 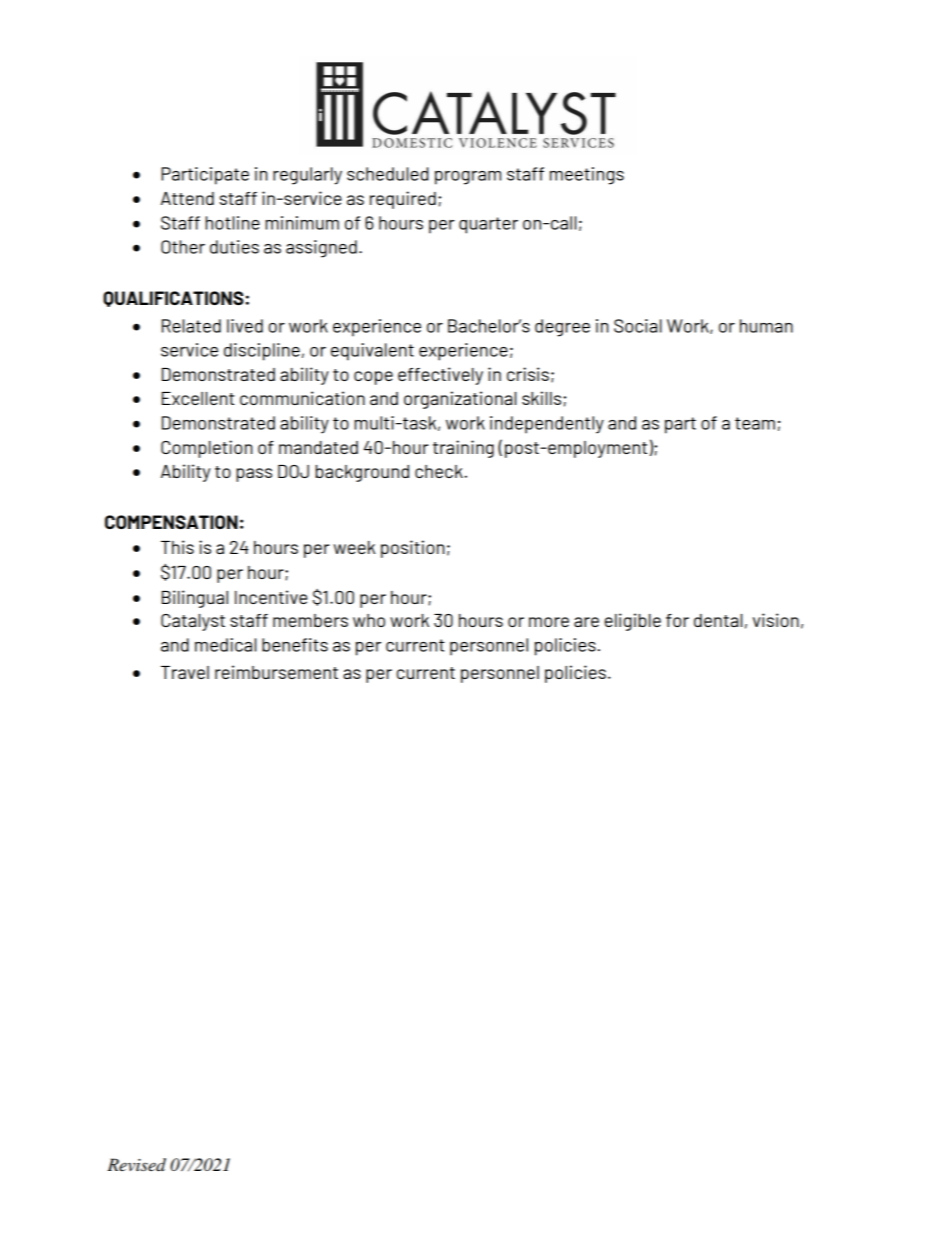 What do you see at coordinates (468, 178) in the screenshot?
I see `program` at bounding box center [468, 178].
